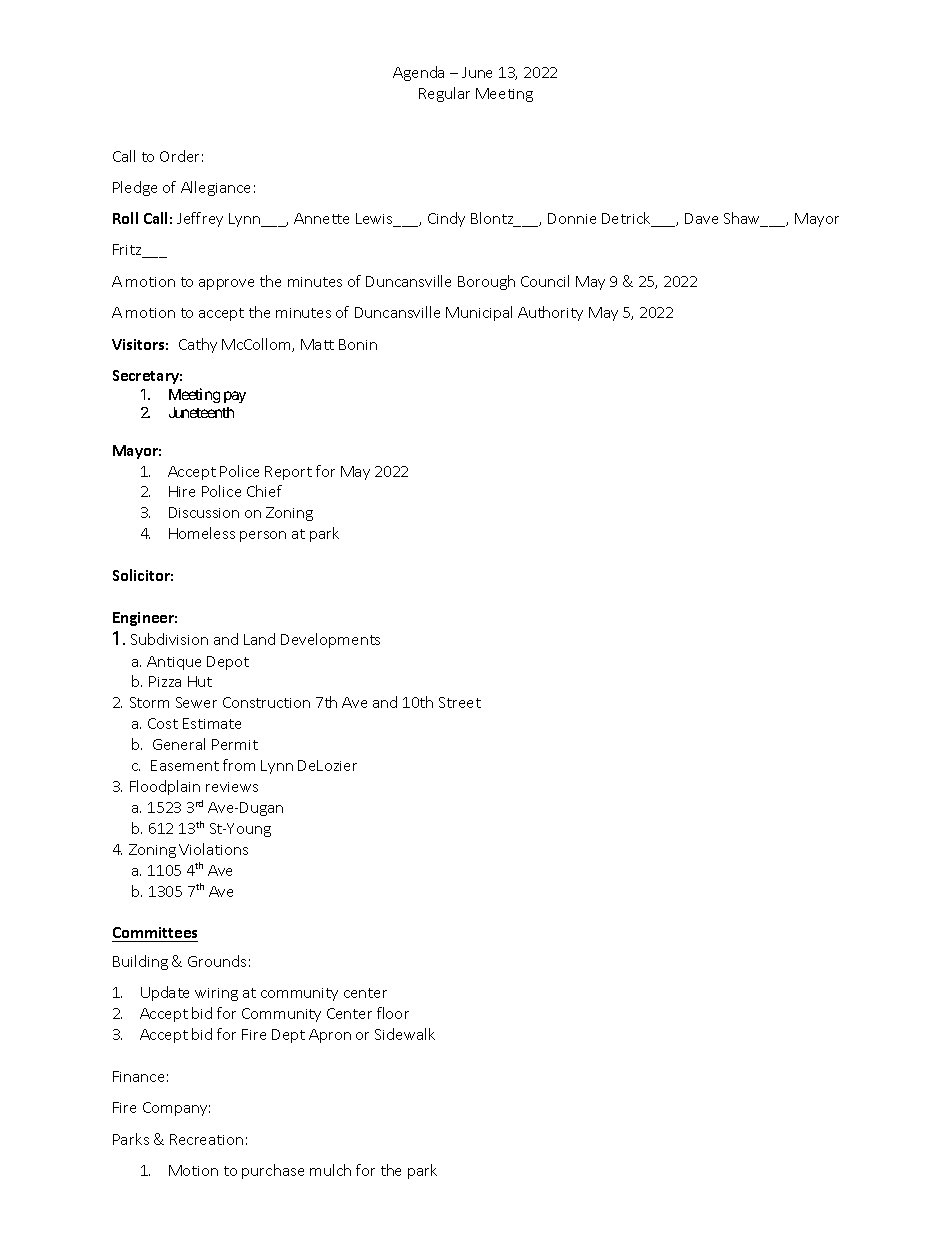  What do you see at coordinates (182, 491) in the image?
I see `Hire` at bounding box center [182, 491].
